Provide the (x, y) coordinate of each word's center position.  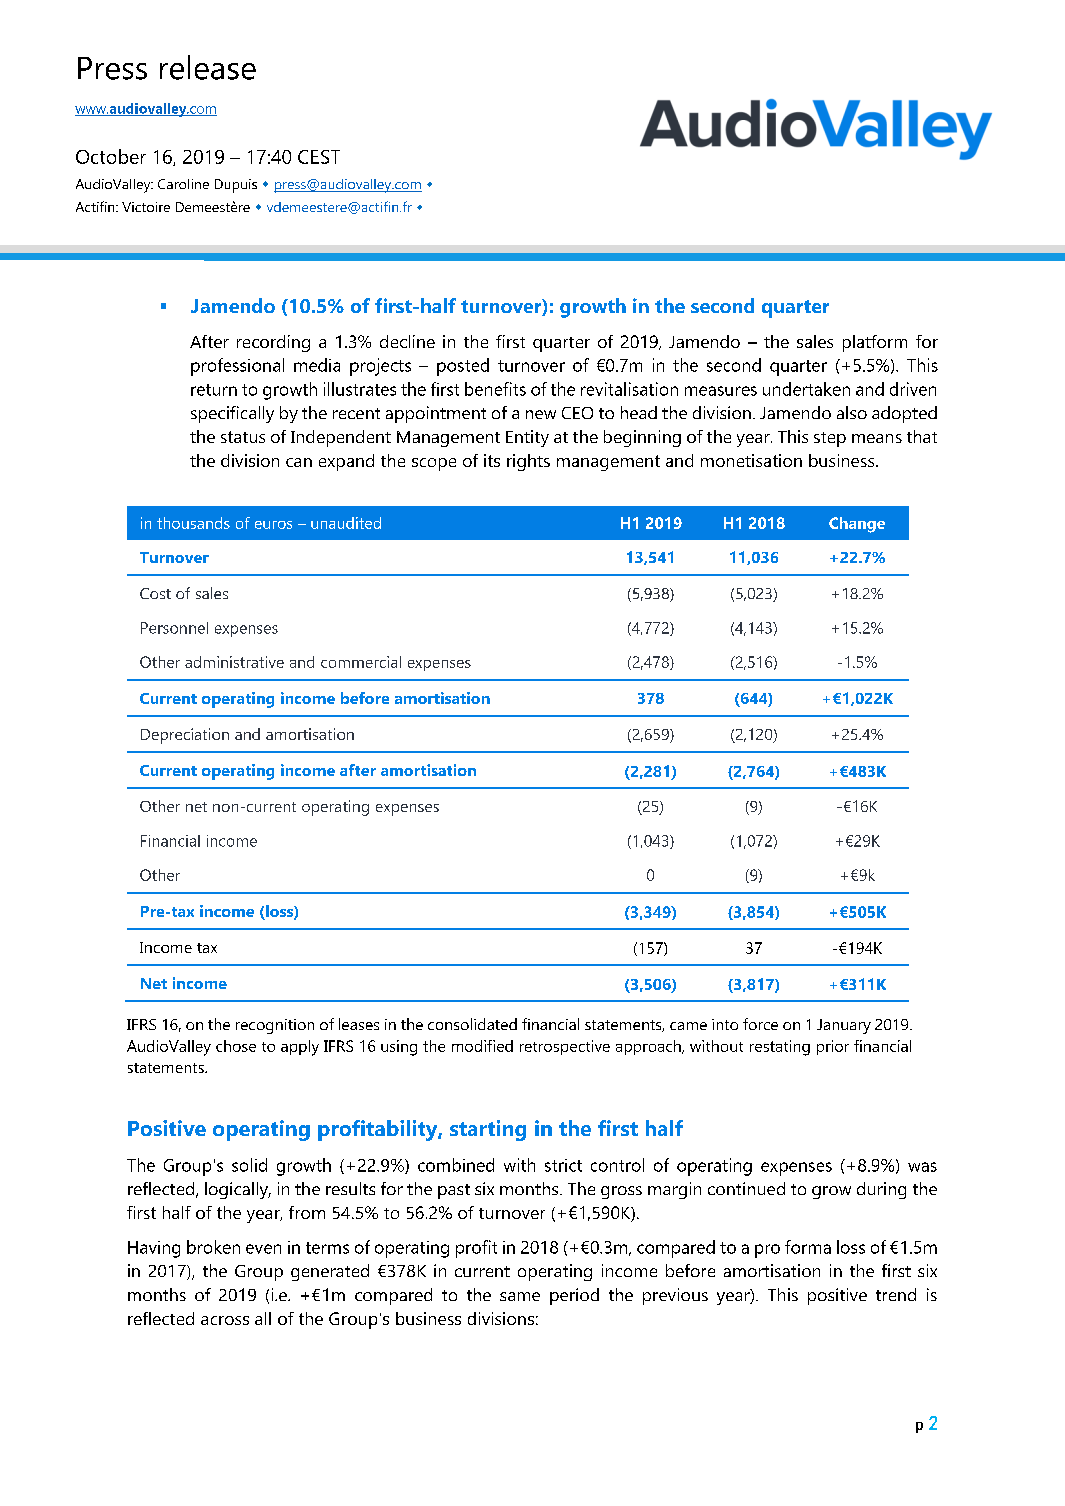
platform (875, 343)
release (208, 67)
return (214, 390)
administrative (234, 662)
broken (213, 1247)
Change (857, 525)
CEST (319, 157)
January (844, 1026)
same (520, 1296)
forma (808, 1247)
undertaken (806, 389)
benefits (495, 389)
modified (482, 1046)
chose (236, 1046)
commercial (361, 662)
